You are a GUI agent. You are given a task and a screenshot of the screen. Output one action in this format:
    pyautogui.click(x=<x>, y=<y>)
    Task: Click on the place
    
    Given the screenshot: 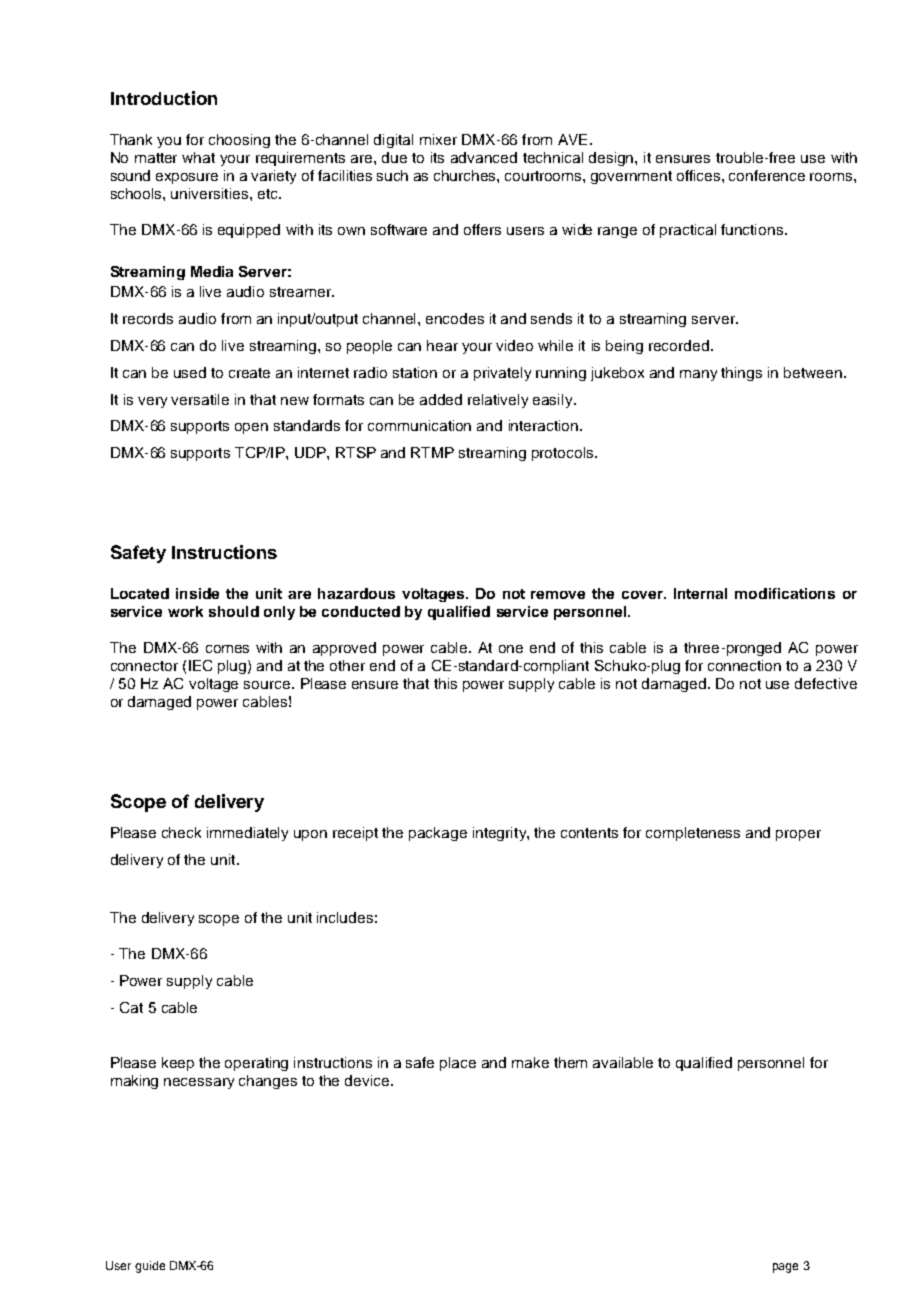 What is the action you would take?
    pyautogui.click(x=458, y=1064)
